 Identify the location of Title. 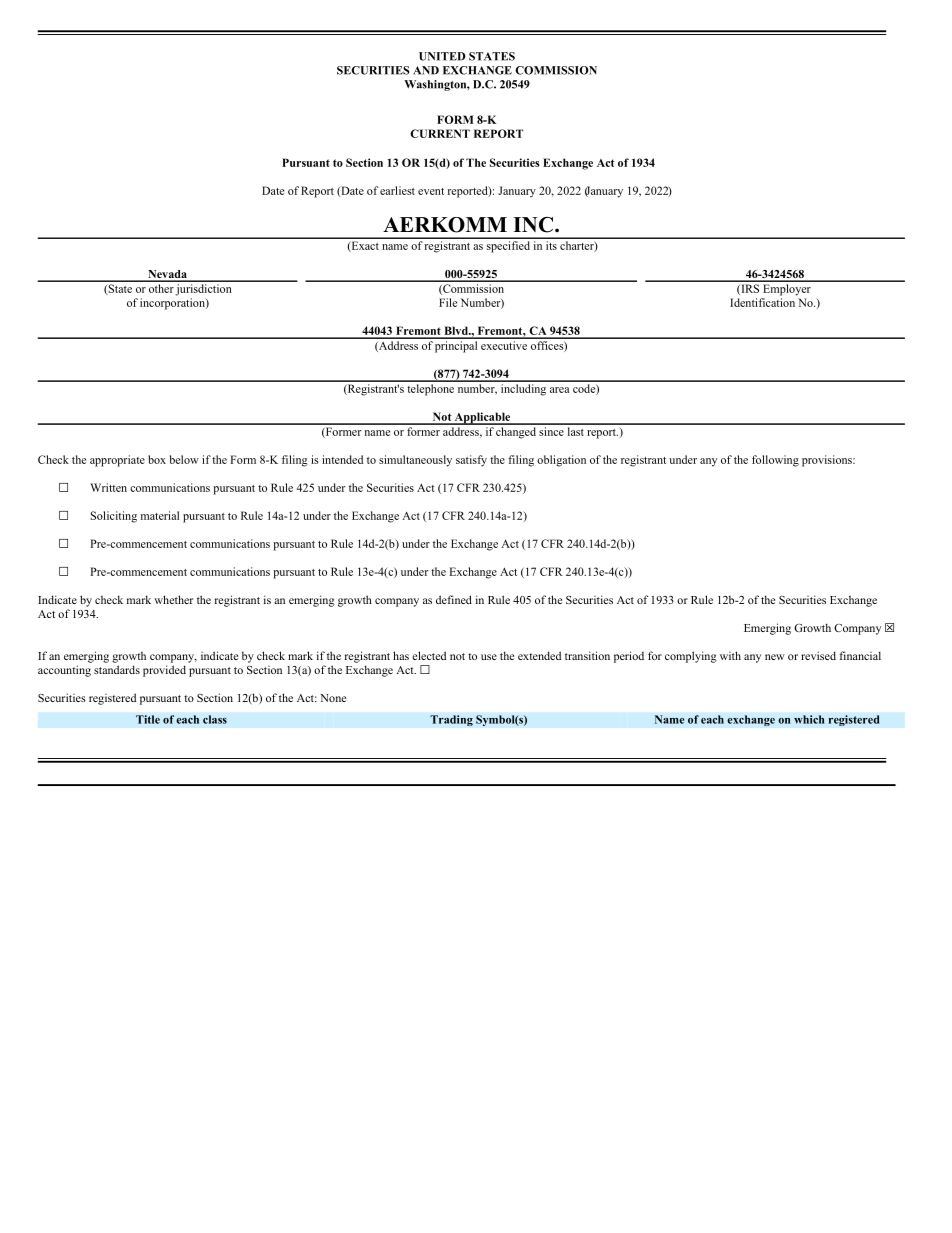
(148, 719).
